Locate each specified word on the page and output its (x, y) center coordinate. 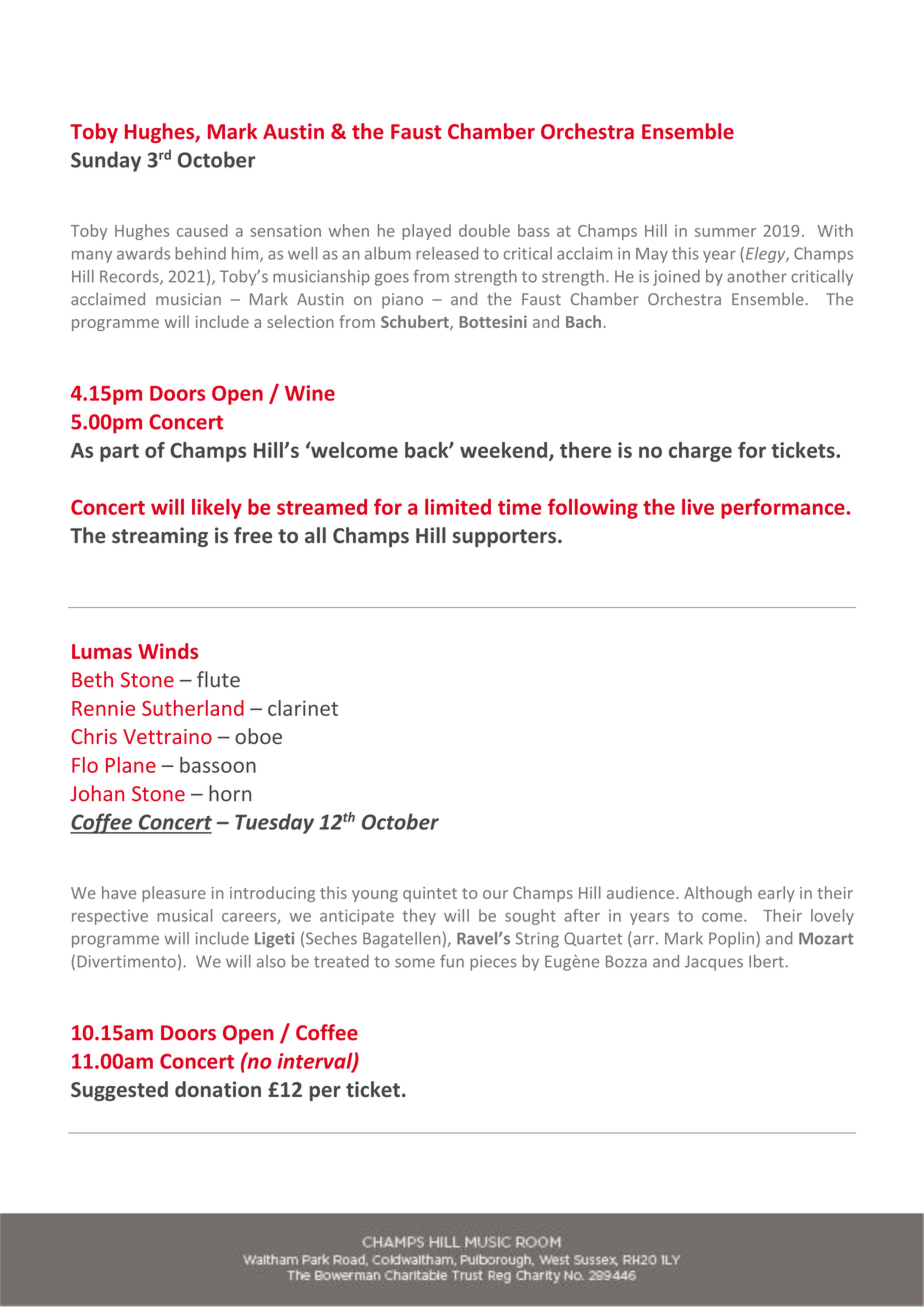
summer (725, 232)
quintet (430, 894)
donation (218, 1089)
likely (217, 509)
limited (458, 507)
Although (718, 894)
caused (202, 230)
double (484, 230)
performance (783, 508)
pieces (493, 963)
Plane (131, 765)
